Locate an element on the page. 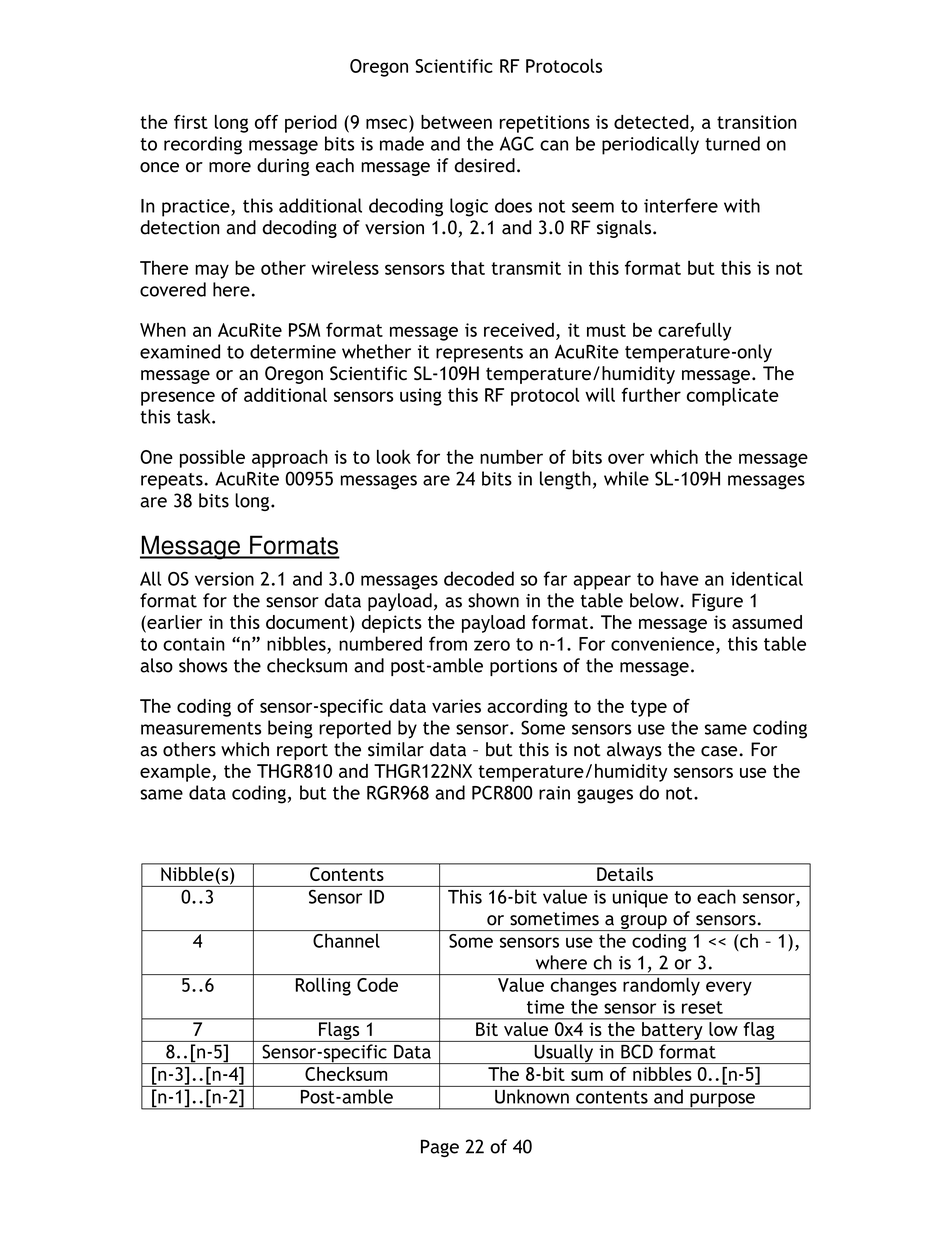  similar is located at coordinates (396, 749).
